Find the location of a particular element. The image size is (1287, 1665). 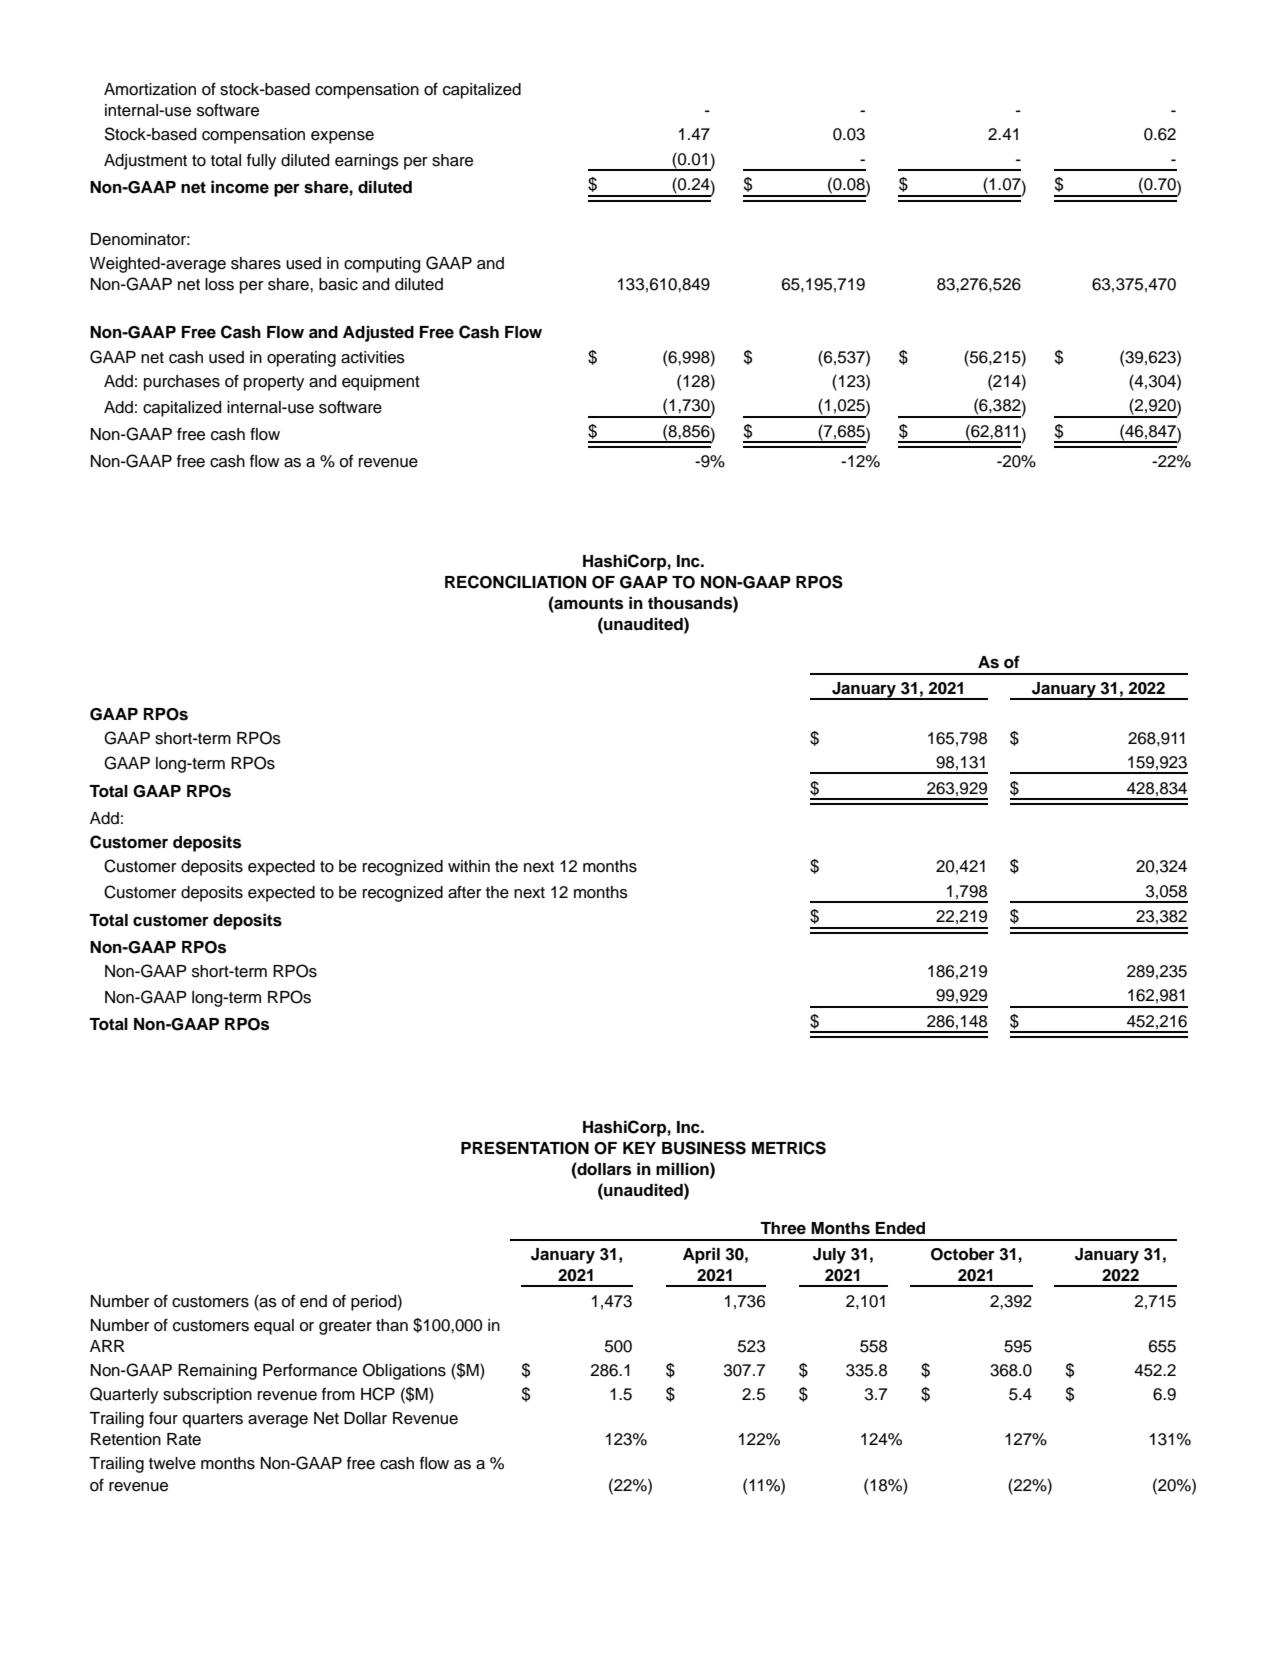

METRICS is located at coordinates (789, 1148).
